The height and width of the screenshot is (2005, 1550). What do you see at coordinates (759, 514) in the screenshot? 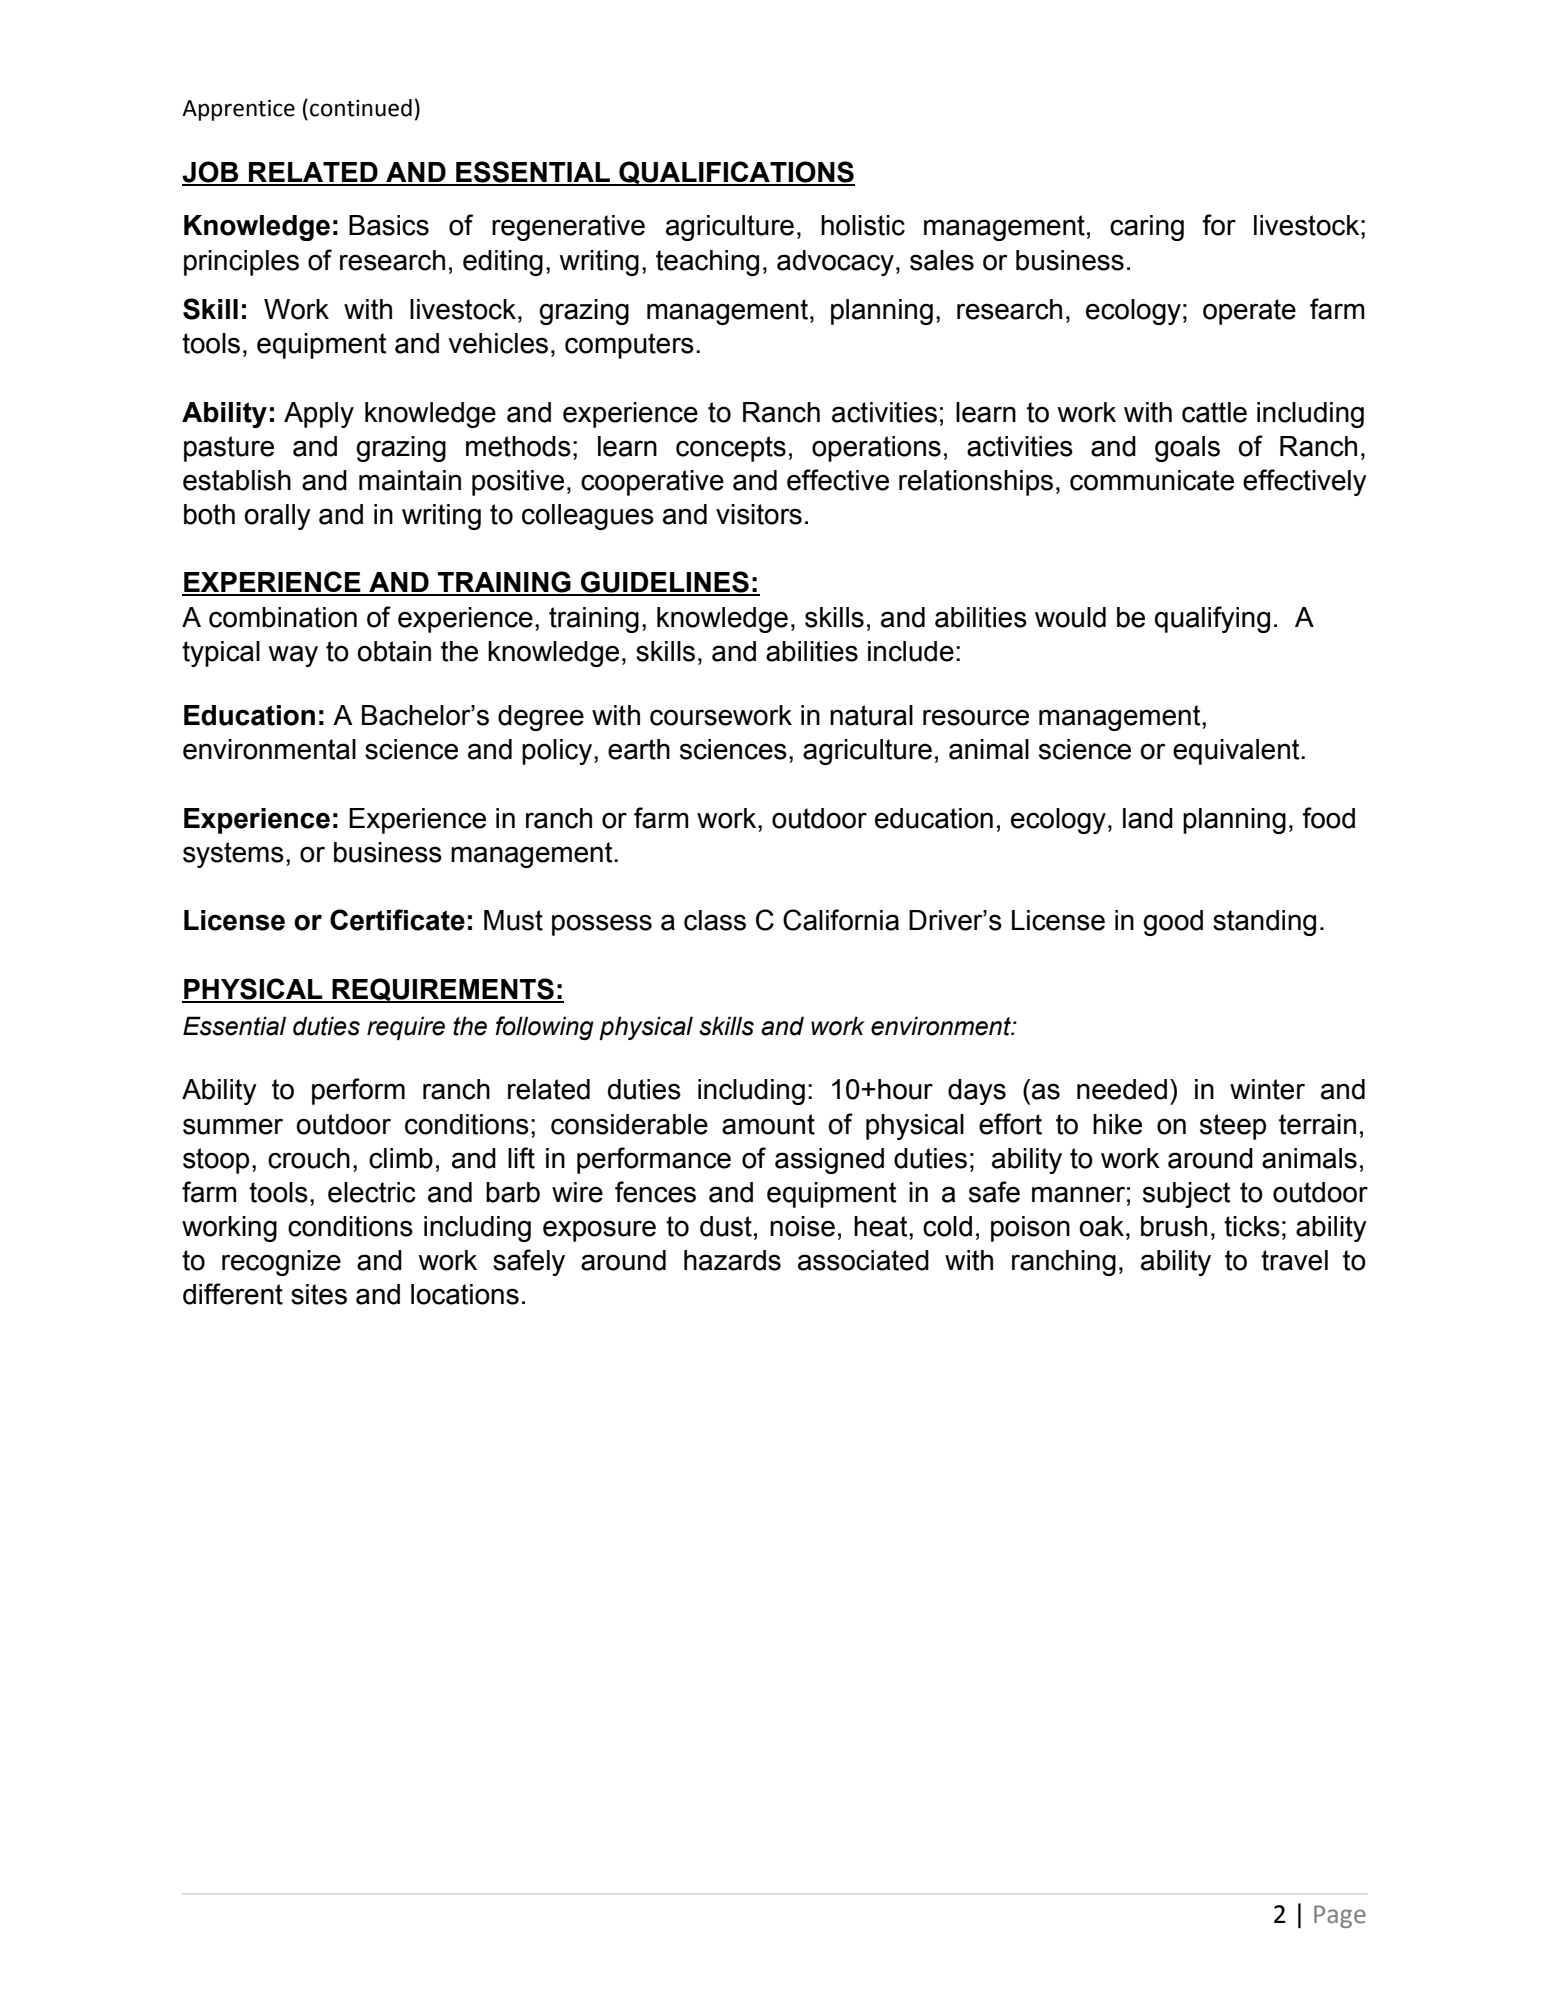
I see `visitors` at bounding box center [759, 514].
